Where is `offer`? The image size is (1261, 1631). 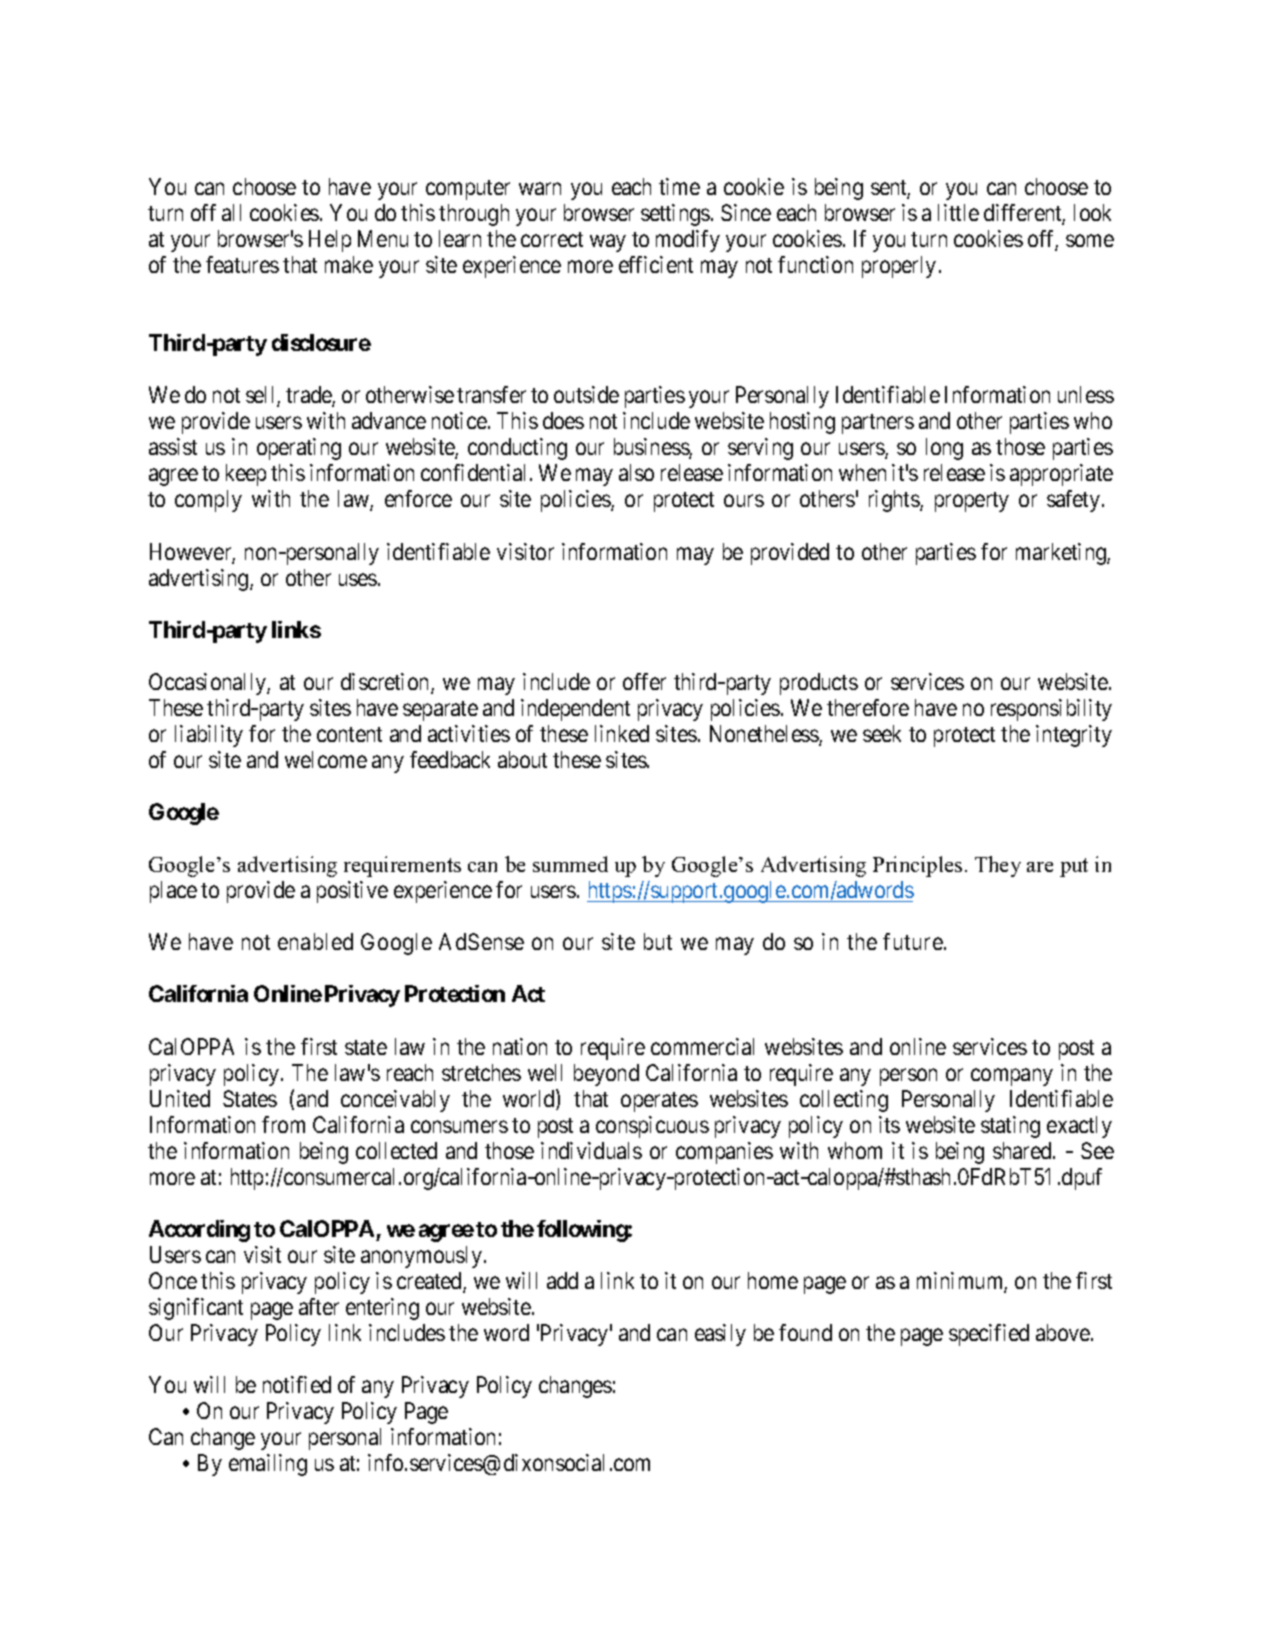
offer is located at coordinates (644, 681).
